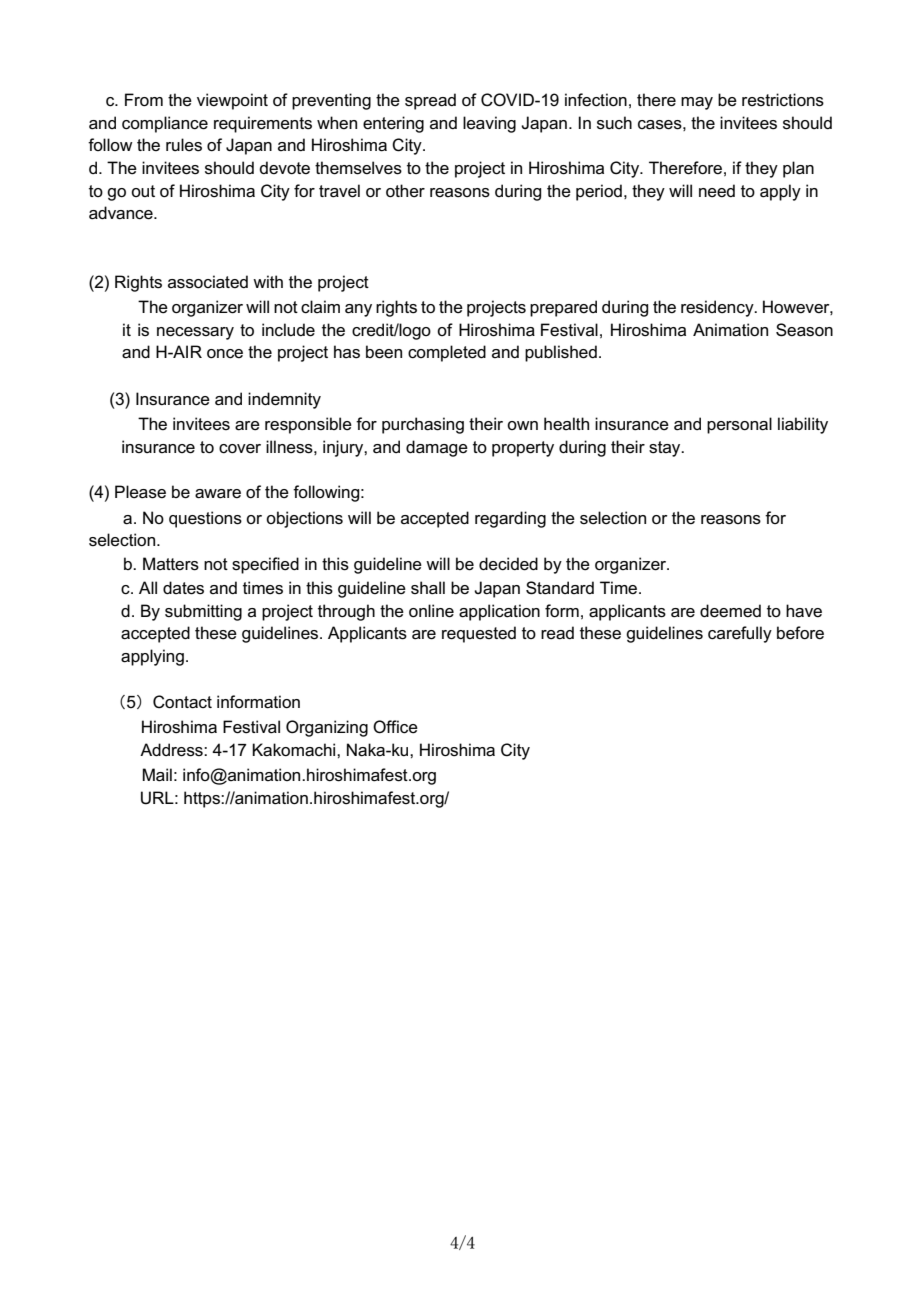 Image resolution: width=924 pixels, height=1308 pixels. I want to click on leaving, so click(489, 124).
